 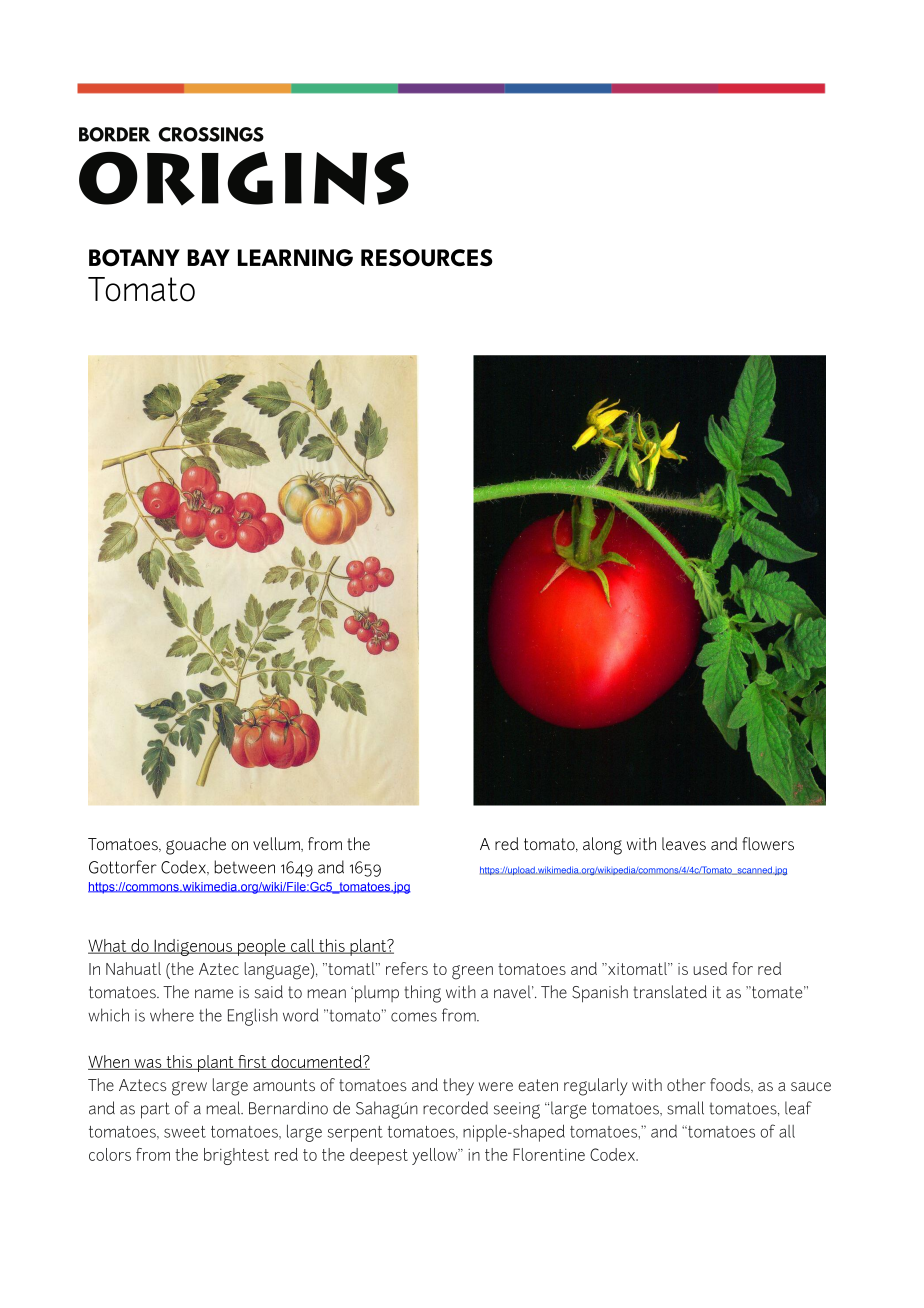 What do you see at coordinates (208, 257) in the document?
I see `BAY` at bounding box center [208, 257].
